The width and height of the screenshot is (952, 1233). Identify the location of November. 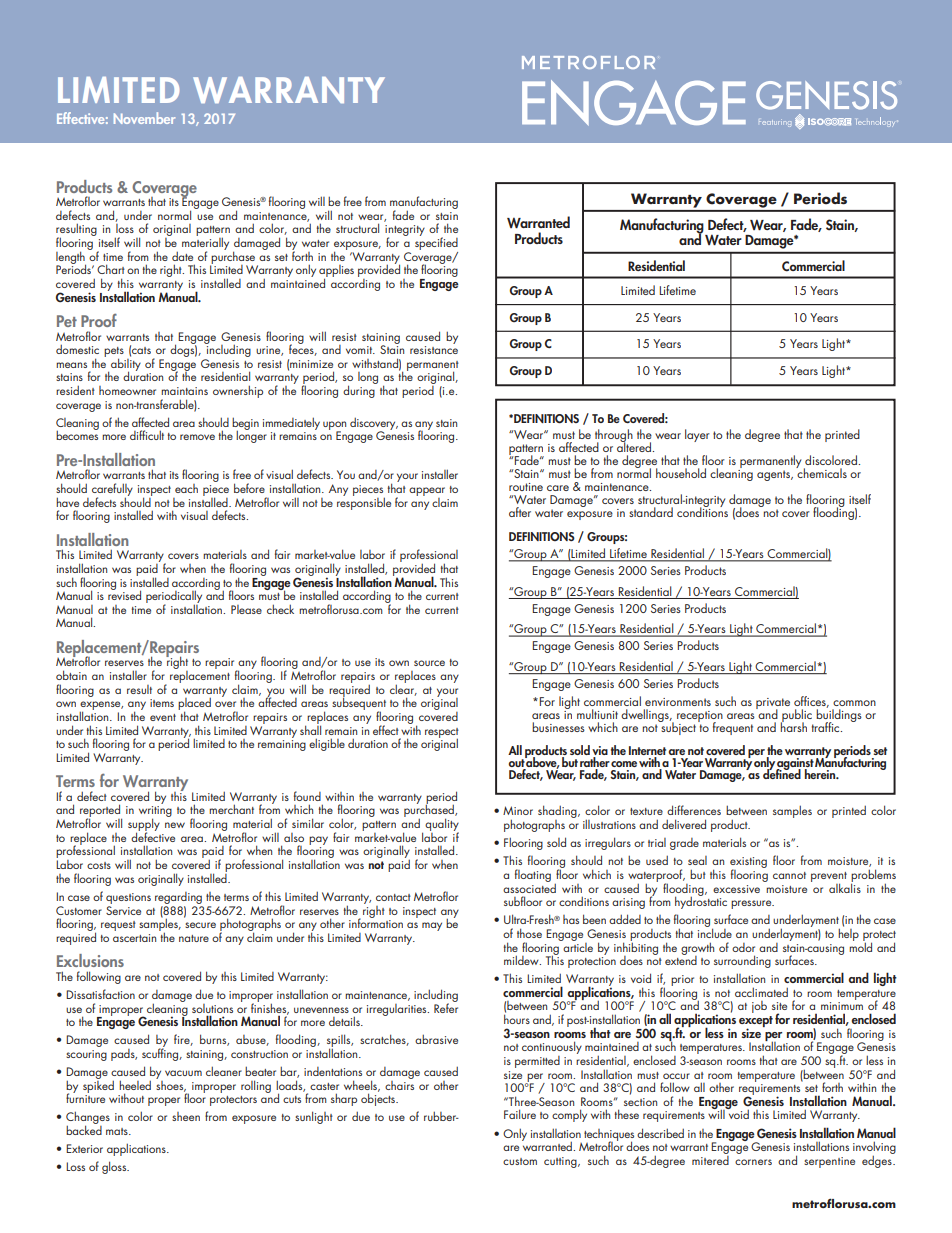
(144, 118).
